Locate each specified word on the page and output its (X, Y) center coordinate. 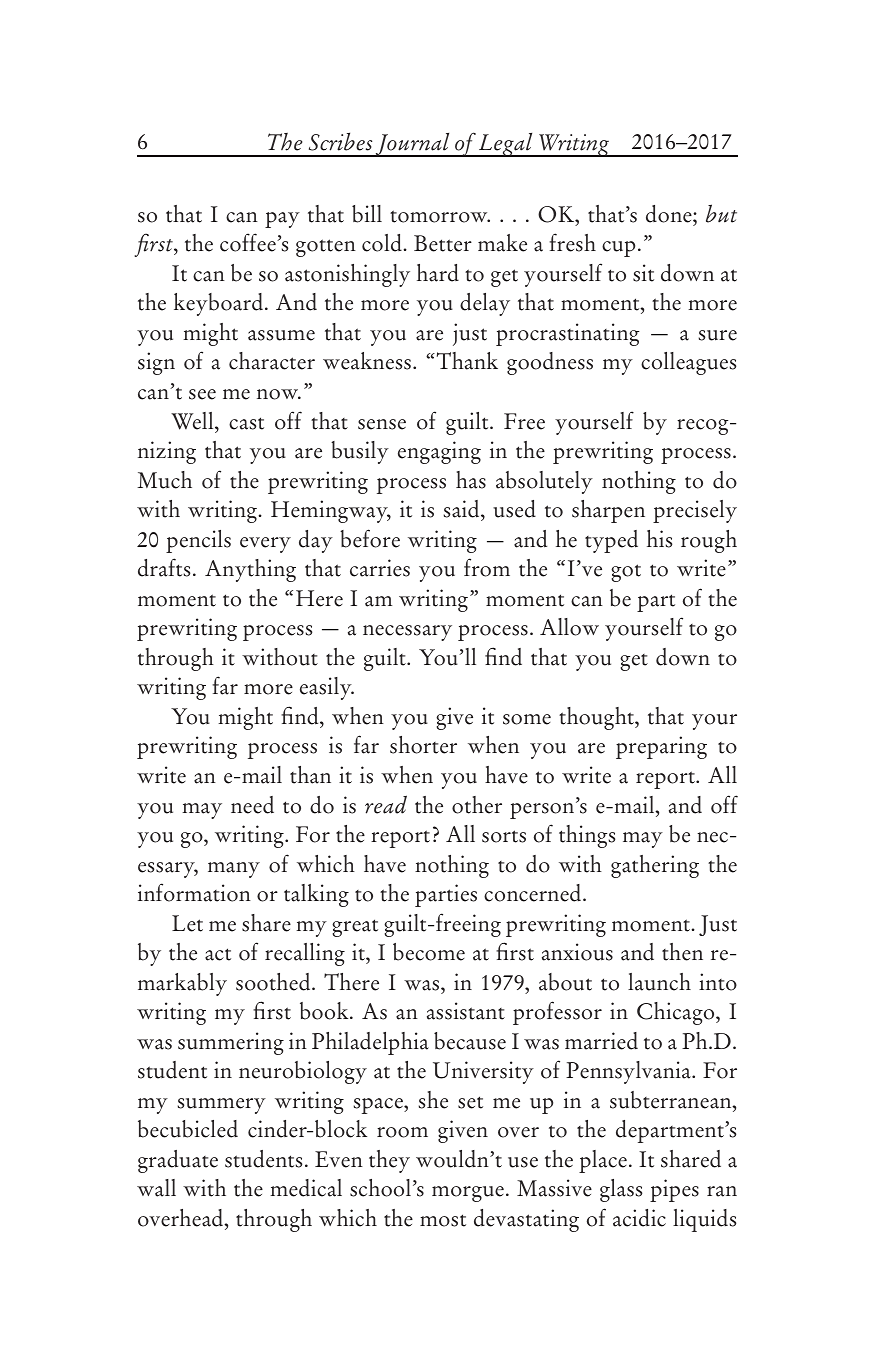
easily (327, 688)
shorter (423, 745)
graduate (178, 1161)
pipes (674, 1190)
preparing (661, 747)
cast (246, 423)
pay (282, 220)
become (429, 952)
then (682, 952)
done (670, 214)
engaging (439, 452)
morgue (468, 1194)
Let (187, 923)
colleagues (688, 363)
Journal (413, 145)
